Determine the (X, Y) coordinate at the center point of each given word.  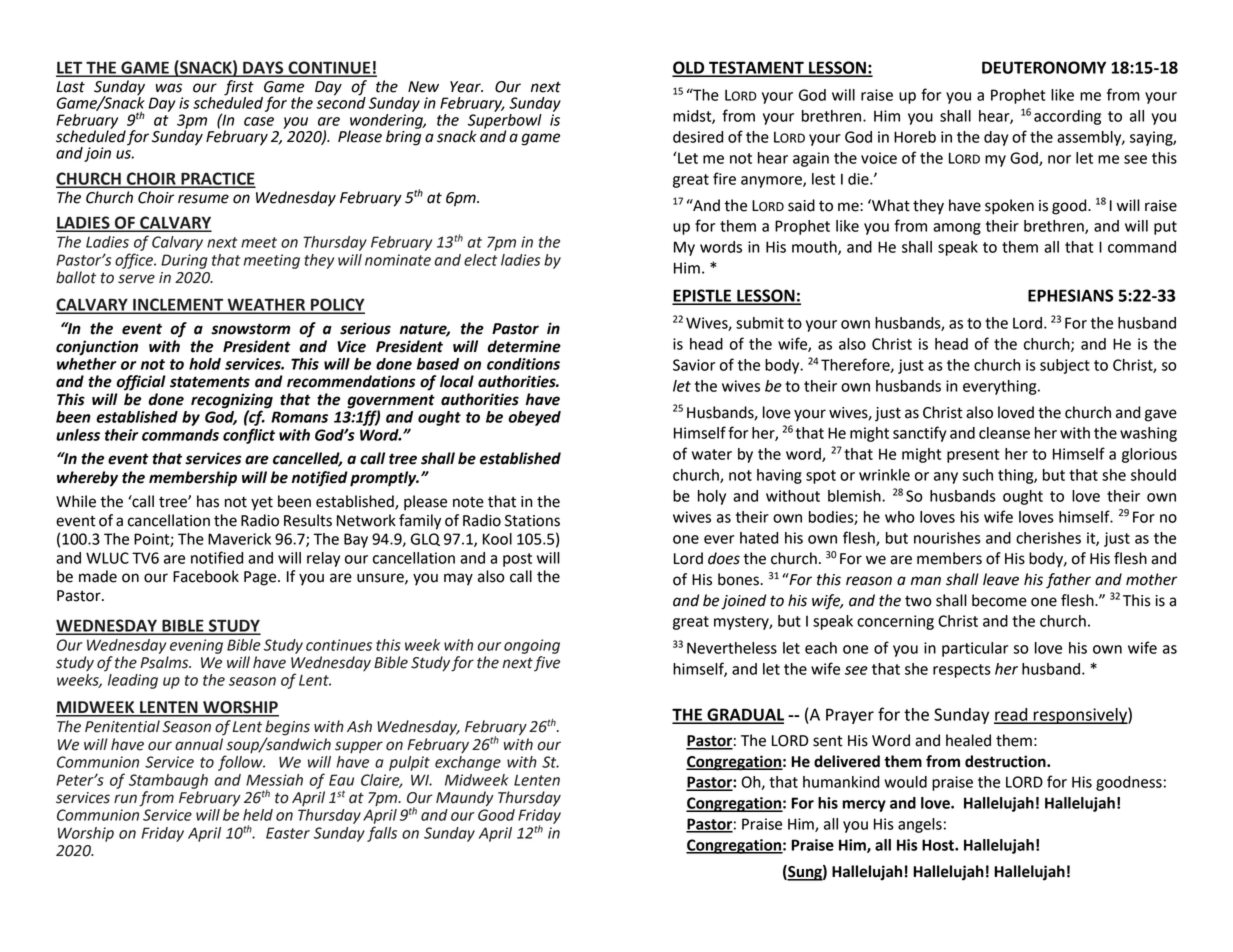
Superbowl (505, 121)
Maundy (465, 799)
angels (920, 825)
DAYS (263, 68)
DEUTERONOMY (1044, 67)
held (258, 815)
